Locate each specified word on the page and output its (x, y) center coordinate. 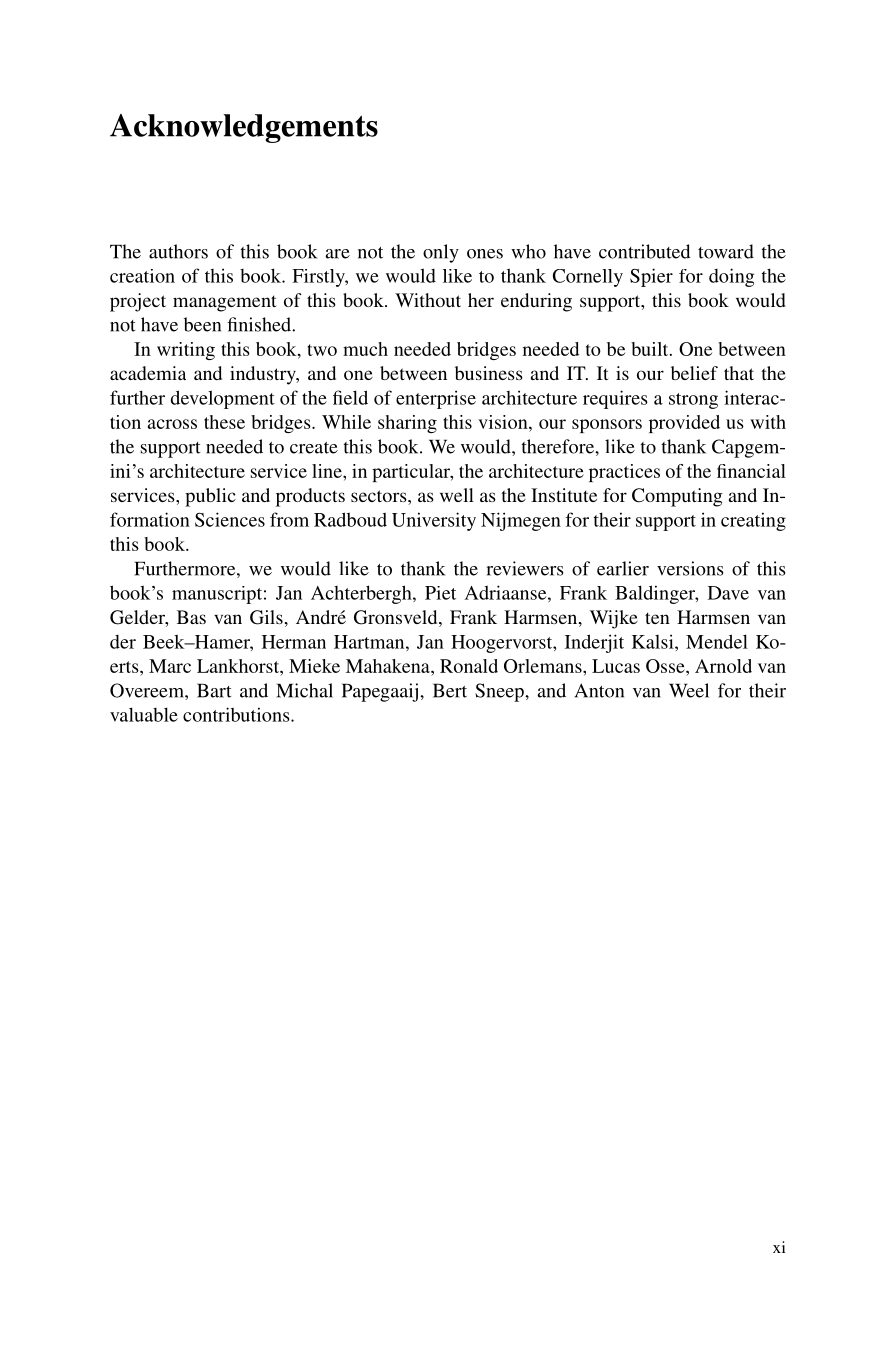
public (210, 497)
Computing (677, 497)
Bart (214, 690)
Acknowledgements (244, 128)
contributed (644, 251)
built (651, 349)
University (434, 521)
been (202, 324)
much (365, 349)
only (441, 253)
